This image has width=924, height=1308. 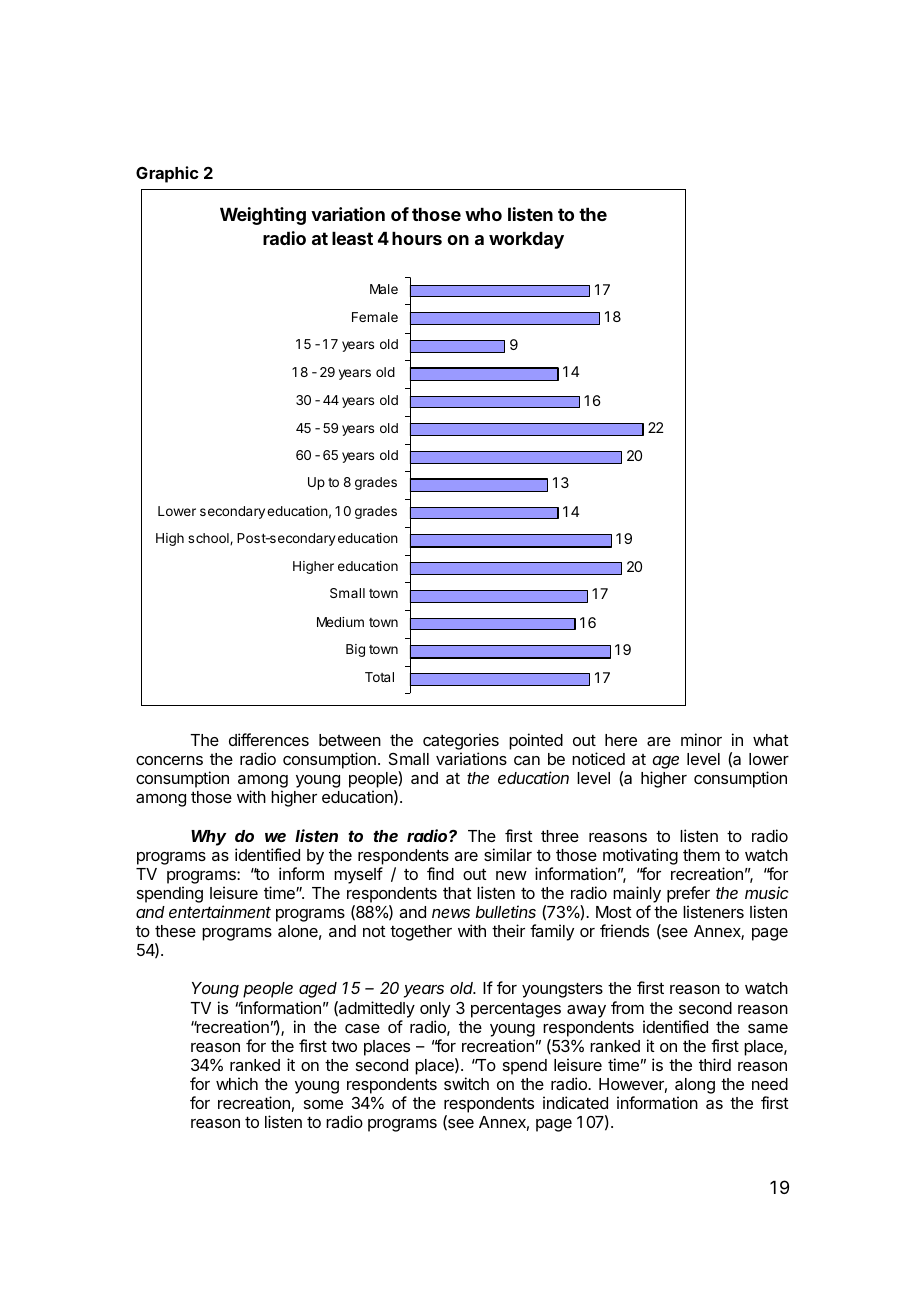 I want to click on Weighting, so click(x=263, y=216).
